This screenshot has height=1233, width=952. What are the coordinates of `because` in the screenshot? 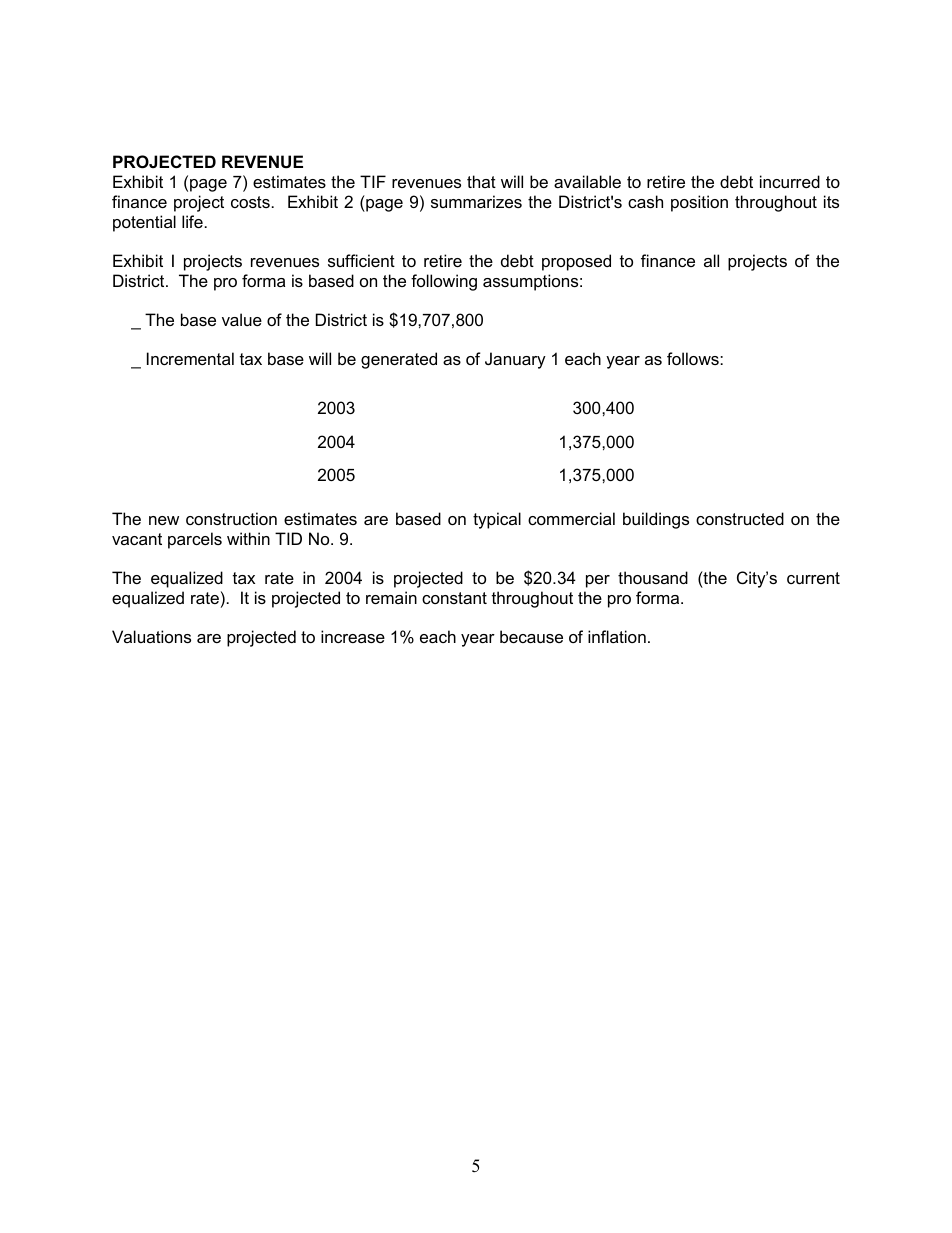 It's located at (531, 636).
